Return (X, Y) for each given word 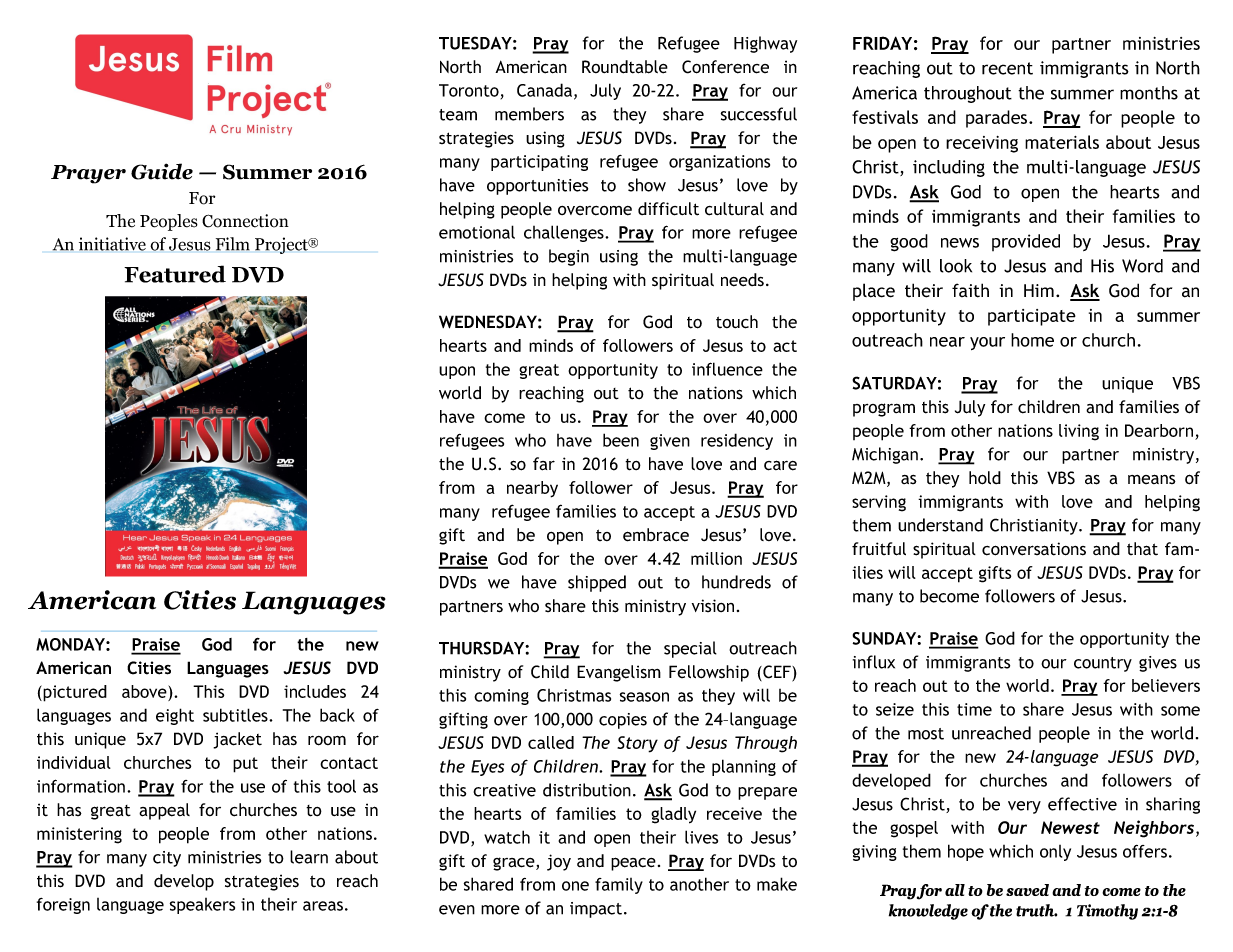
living (1079, 432)
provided (1026, 242)
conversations (1034, 549)
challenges (565, 233)
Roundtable (625, 67)
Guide (162, 171)
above (145, 691)
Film (233, 244)
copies (623, 721)
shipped (597, 583)
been (621, 440)
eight (175, 716)
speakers (202, 906)
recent (1007, 68)
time (974, 709)
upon (457, 372)
